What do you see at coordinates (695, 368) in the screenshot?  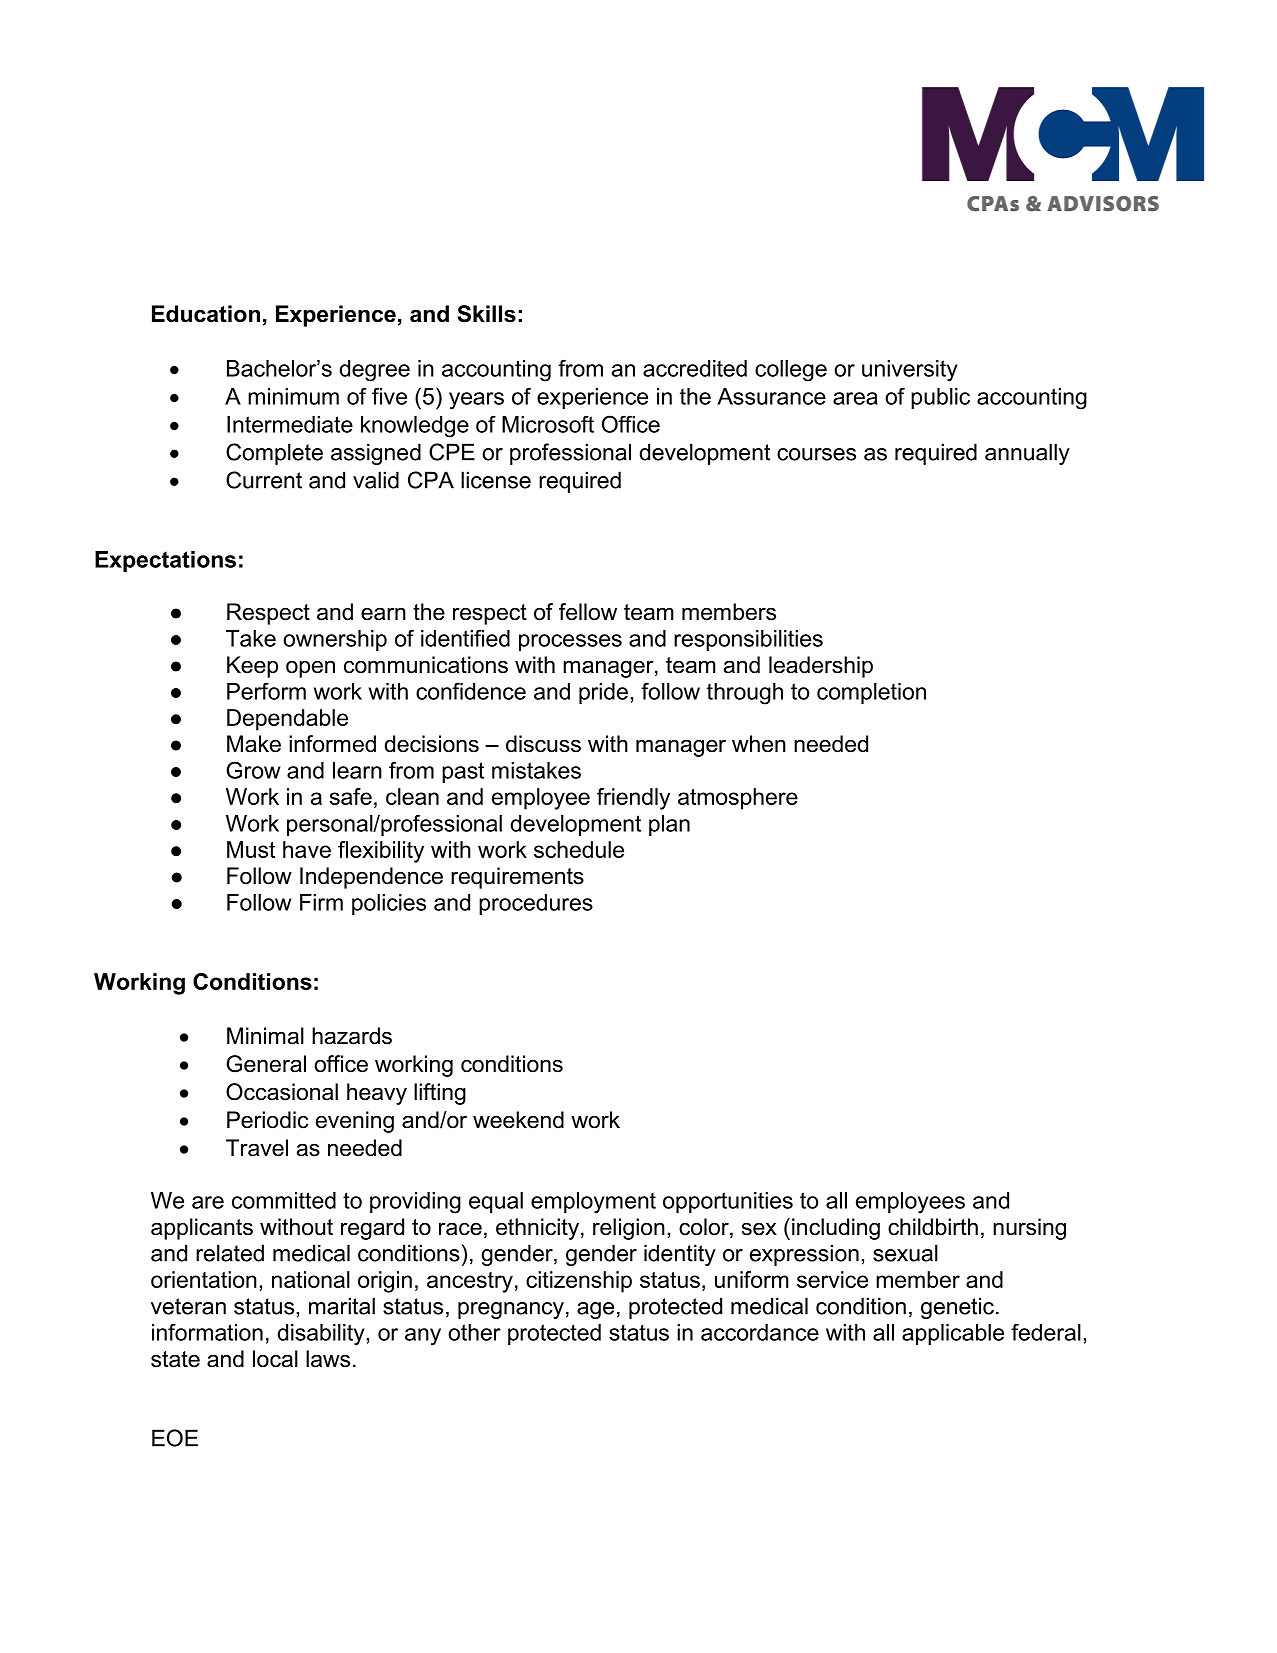 I see `accredited` at bounding box center [695, 368].
